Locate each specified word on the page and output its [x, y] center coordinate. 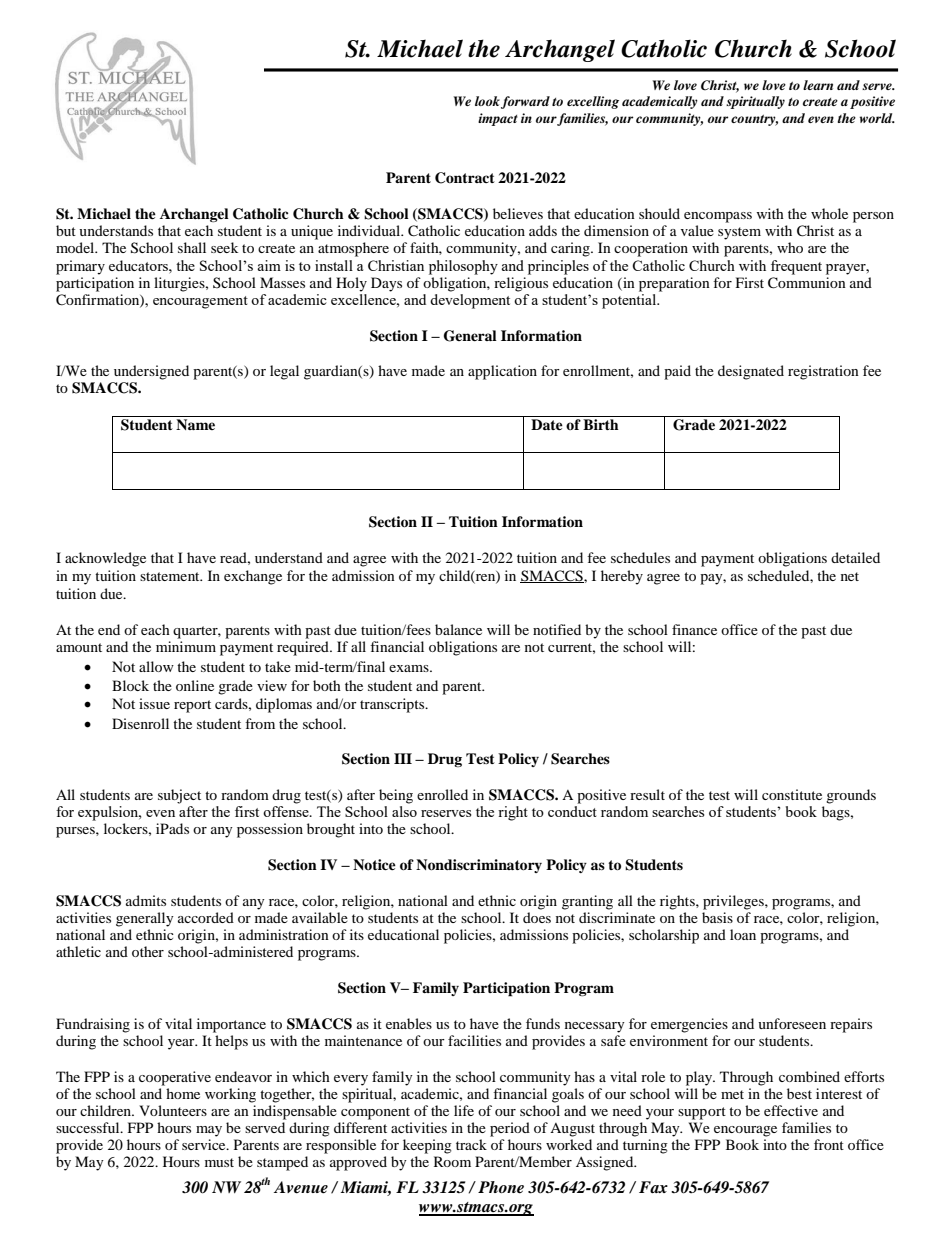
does [537, 917]
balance [458, 629]
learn [818, 85]
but [66, 230]
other [148, 951]
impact [498, 119]
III [403, 758]
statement [171, 576]
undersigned [151, 372]
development [470, 300]
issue [154, 703]
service [205, 1144]
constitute [792, 794]
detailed [855, 557]
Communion [807, 283]
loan [743, 934]
